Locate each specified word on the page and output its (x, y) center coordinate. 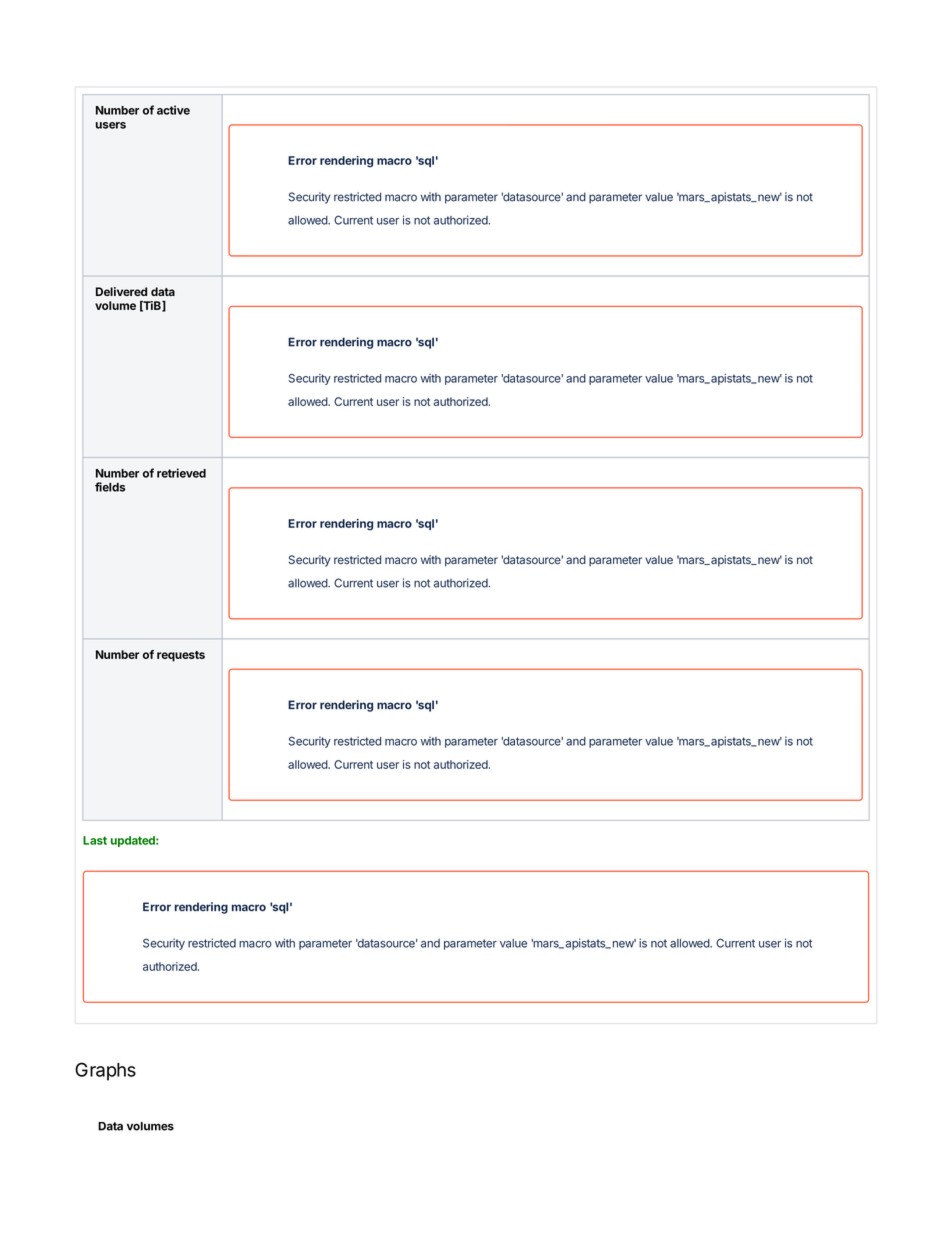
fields (110, 487)
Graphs (105, 1071)
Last (95, 840)
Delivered (121, 291)
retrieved (181, 473)
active (173, 110)
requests (181, 656)
